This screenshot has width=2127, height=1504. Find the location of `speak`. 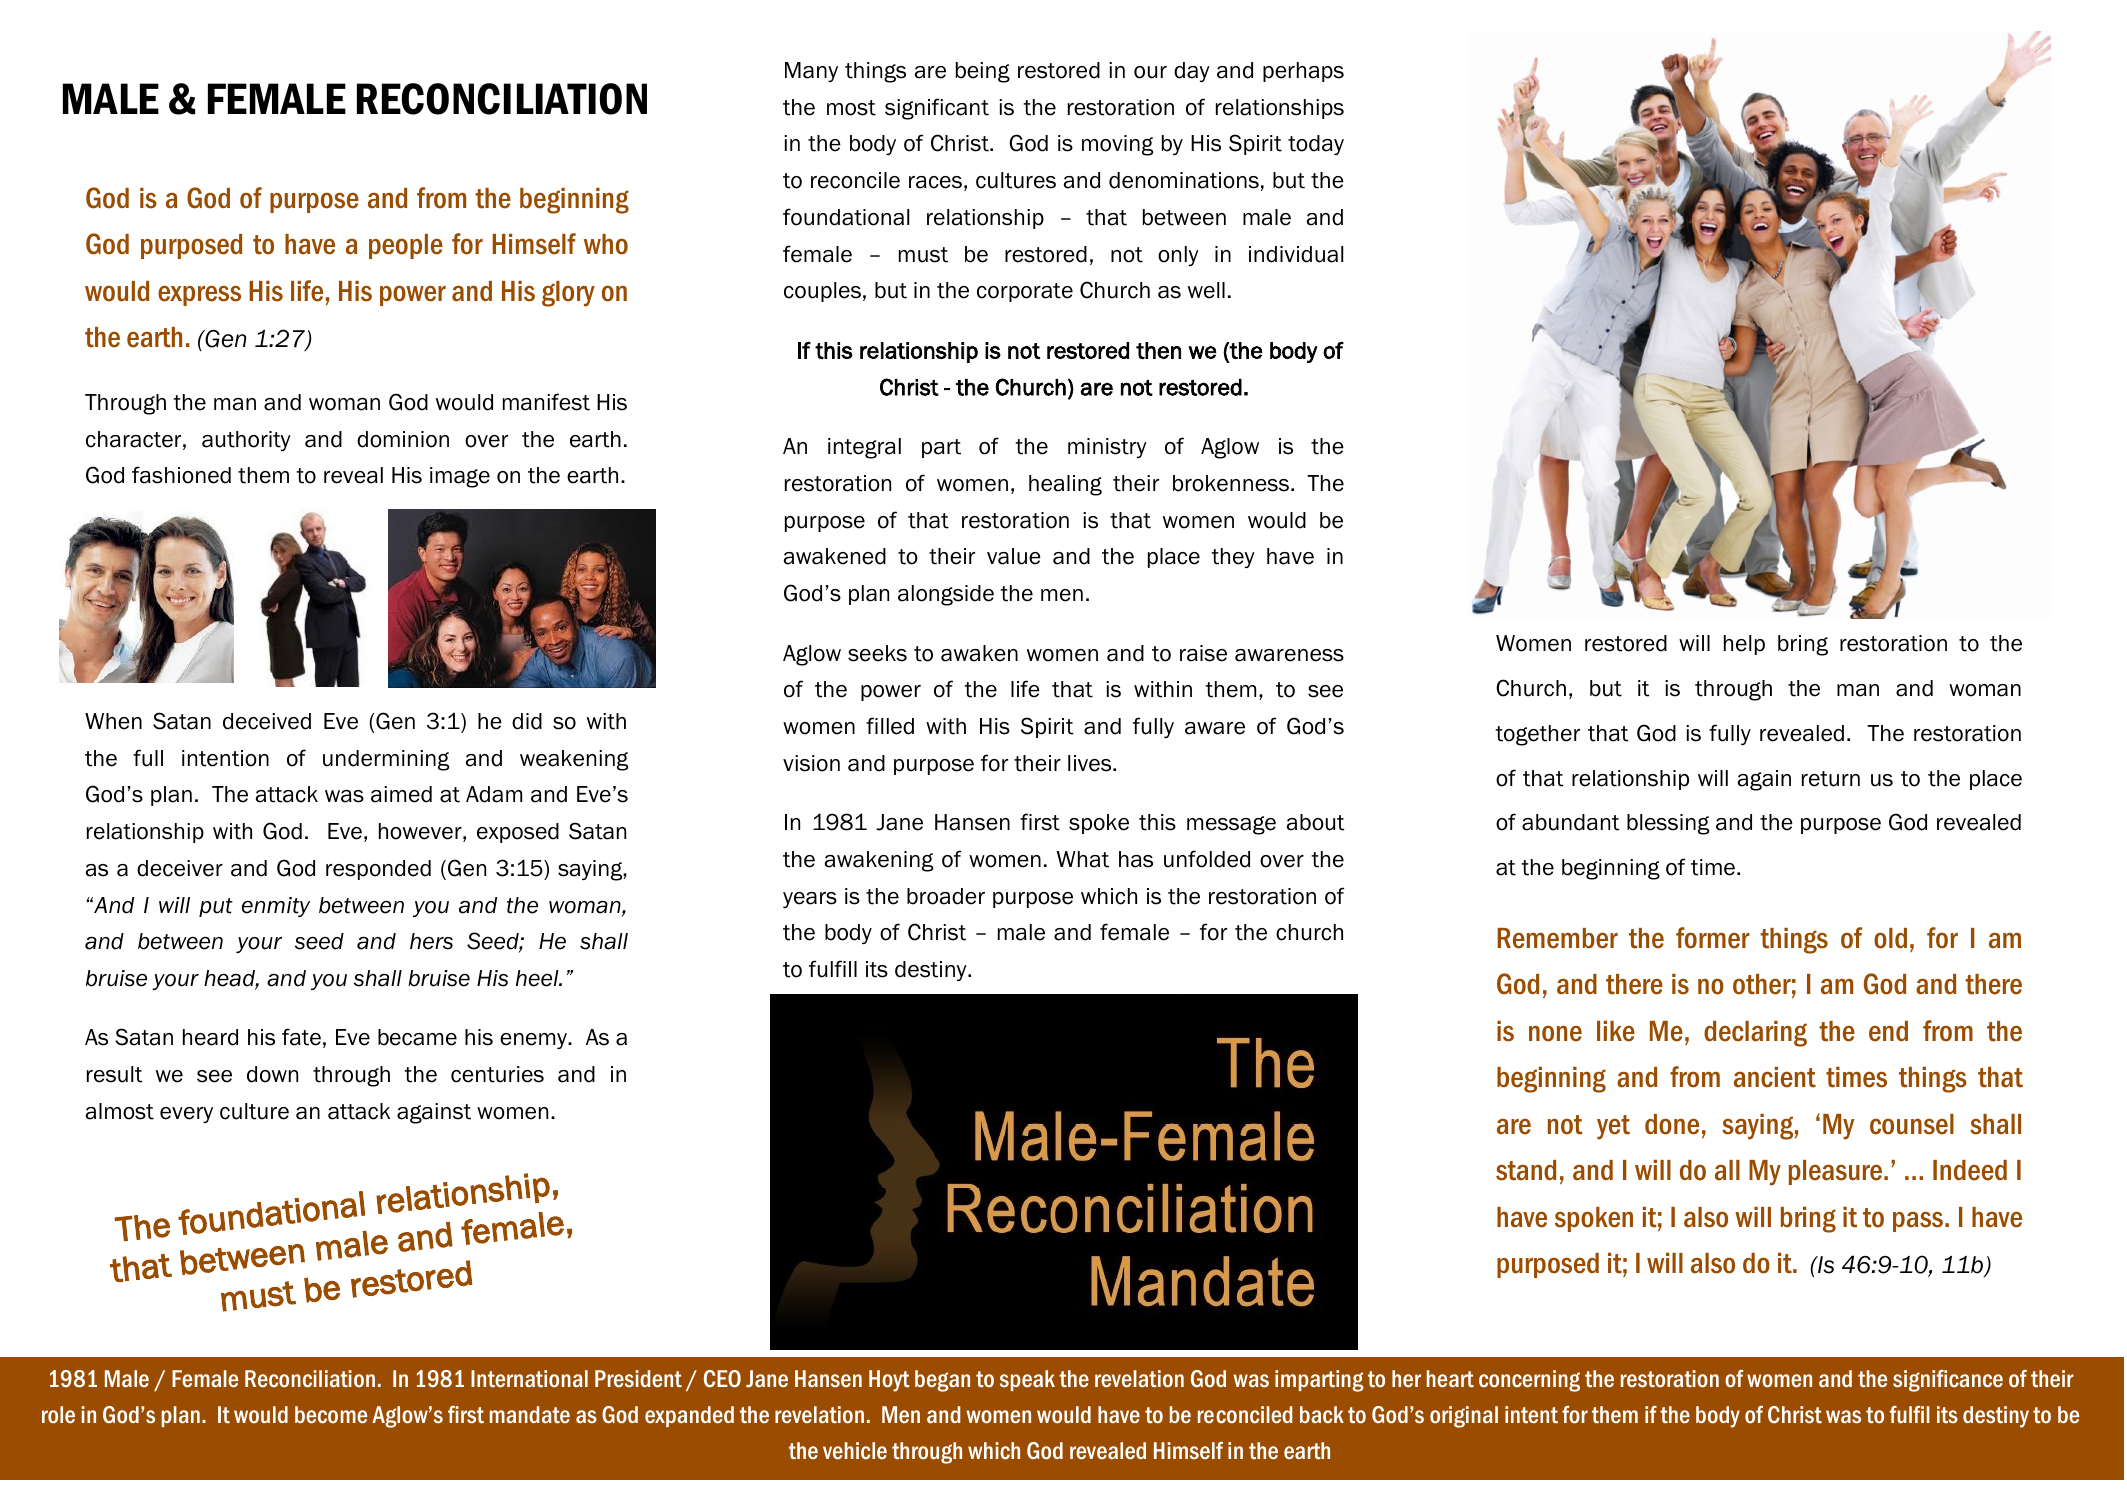

speak is located at coordinates (1027, 1380).
